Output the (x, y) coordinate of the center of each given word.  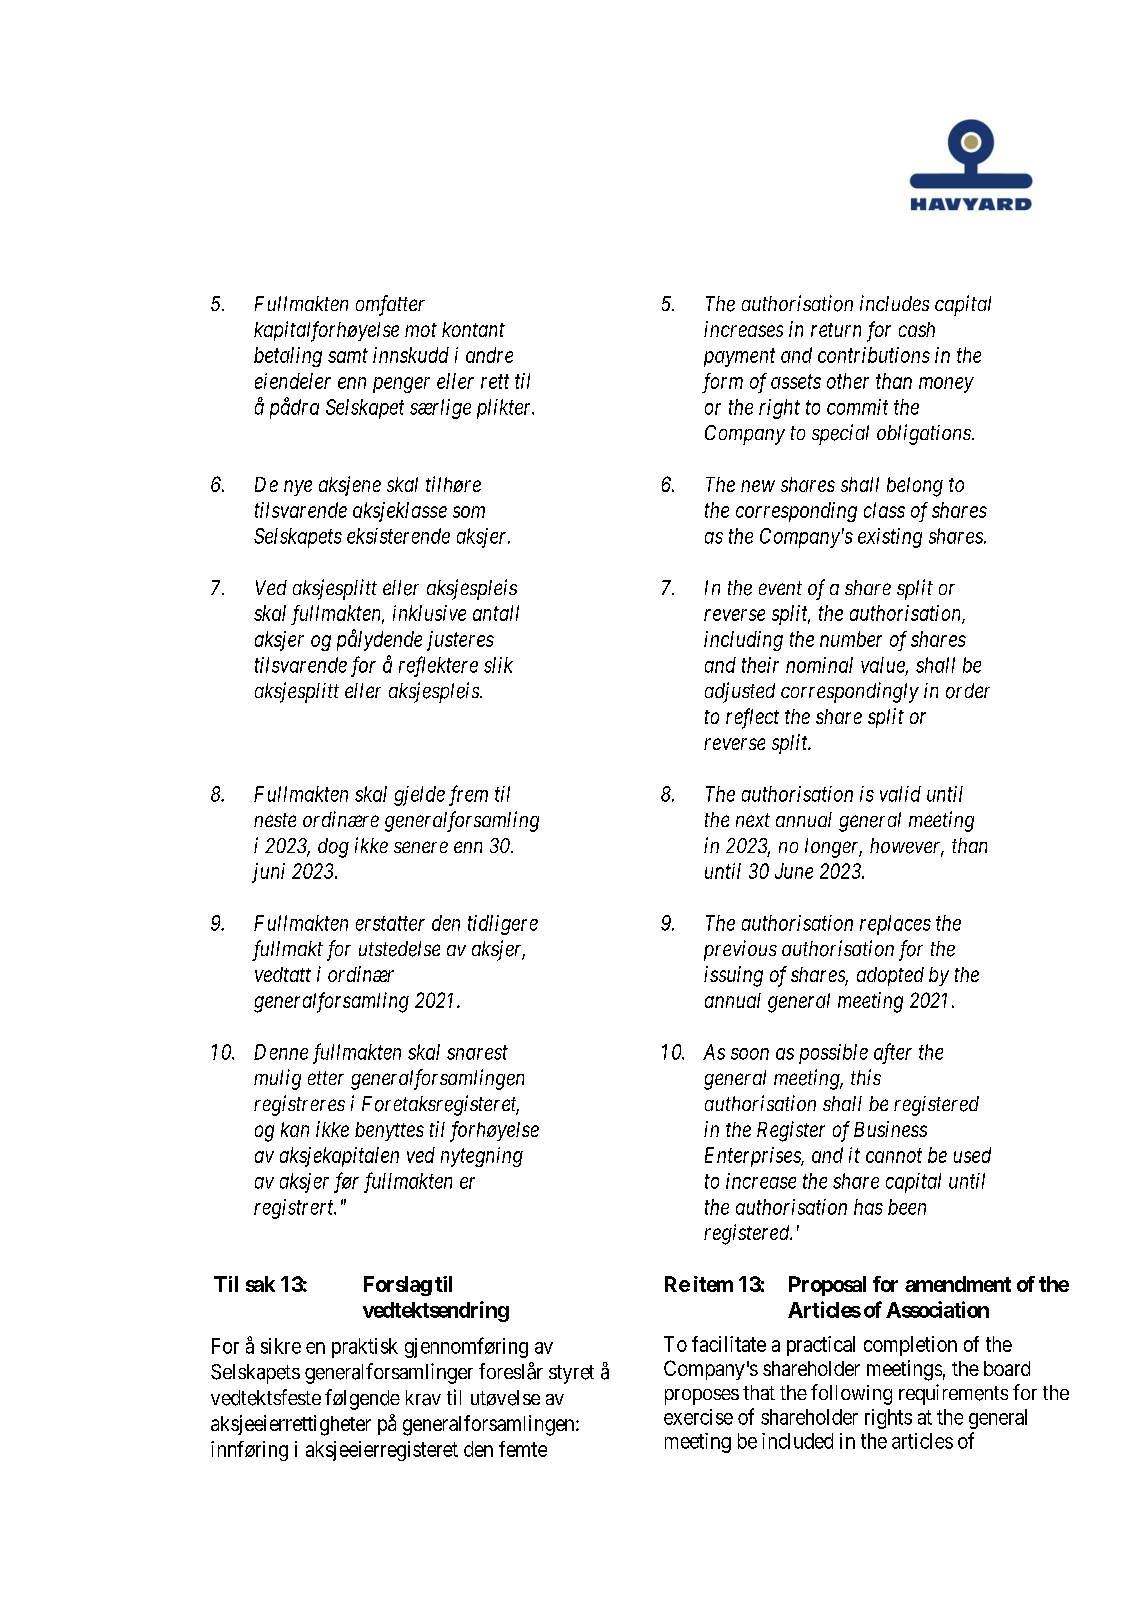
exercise (698, 1417)
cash (917, 329)
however (907, 847)
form (722, 383)
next (753, 820)
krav (423, 1398)
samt (348, 356)
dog (333, 848)
